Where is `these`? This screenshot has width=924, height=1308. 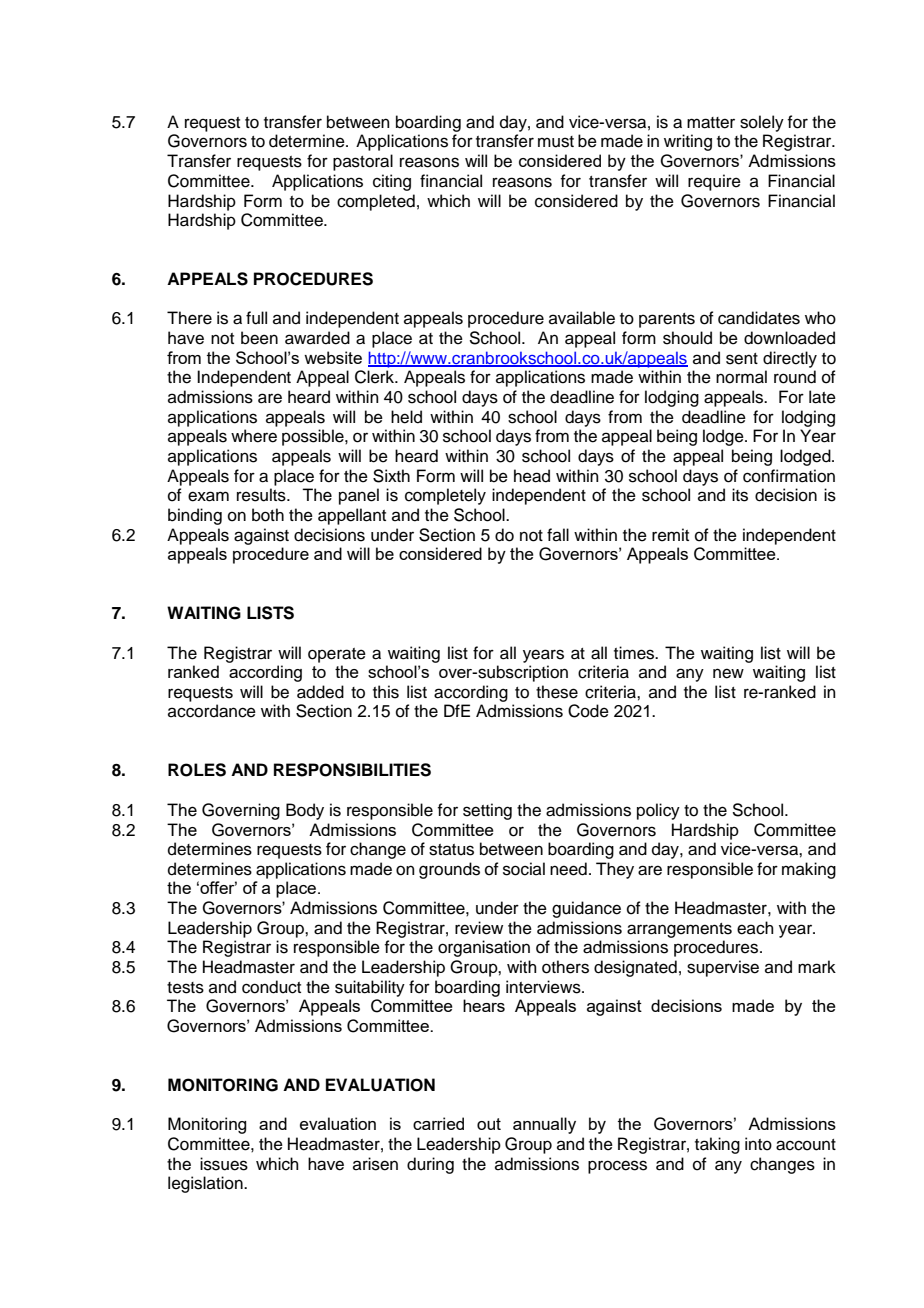 these is located at coordinates (557, 692).
